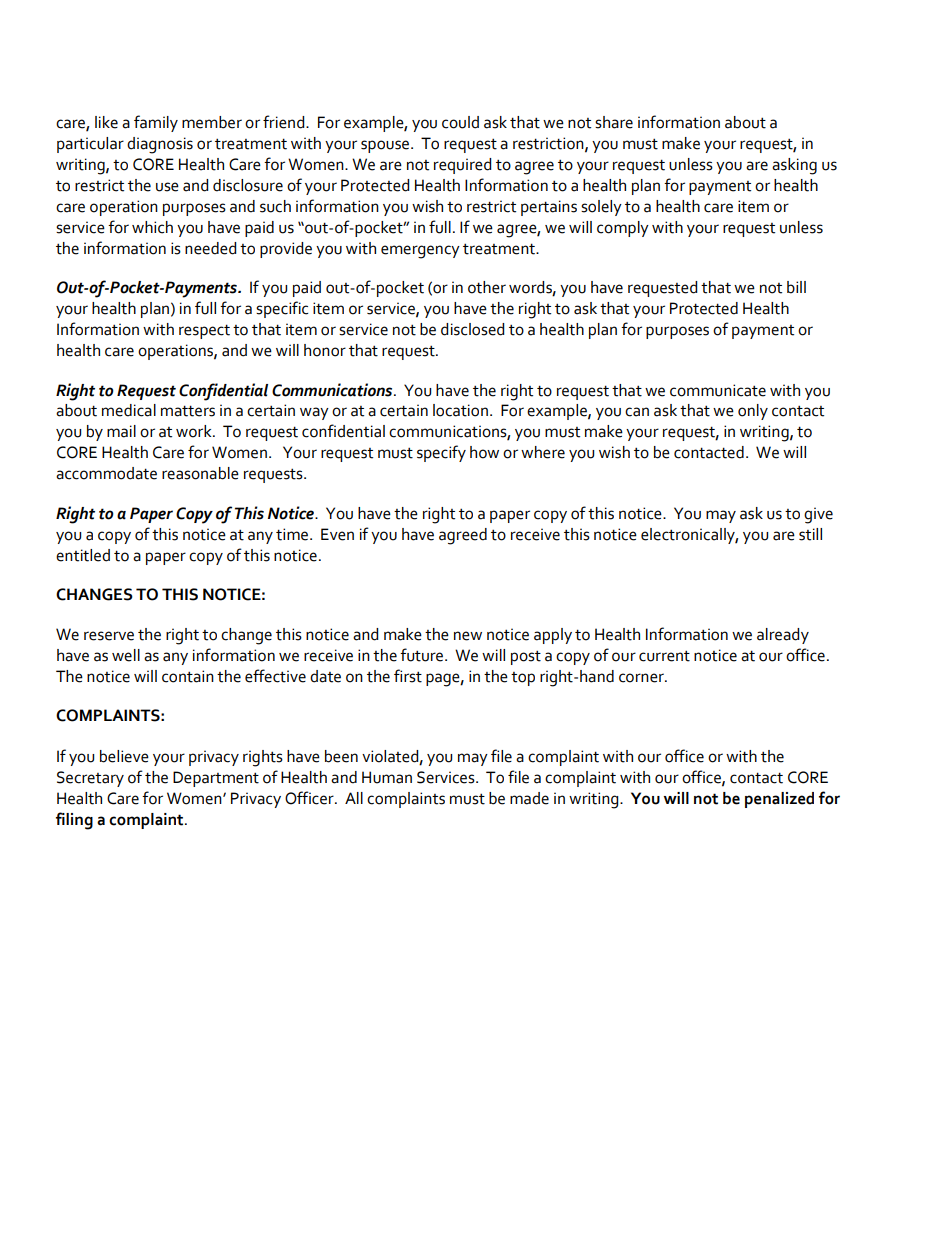  I want to click on Department, so click(216, 779).
